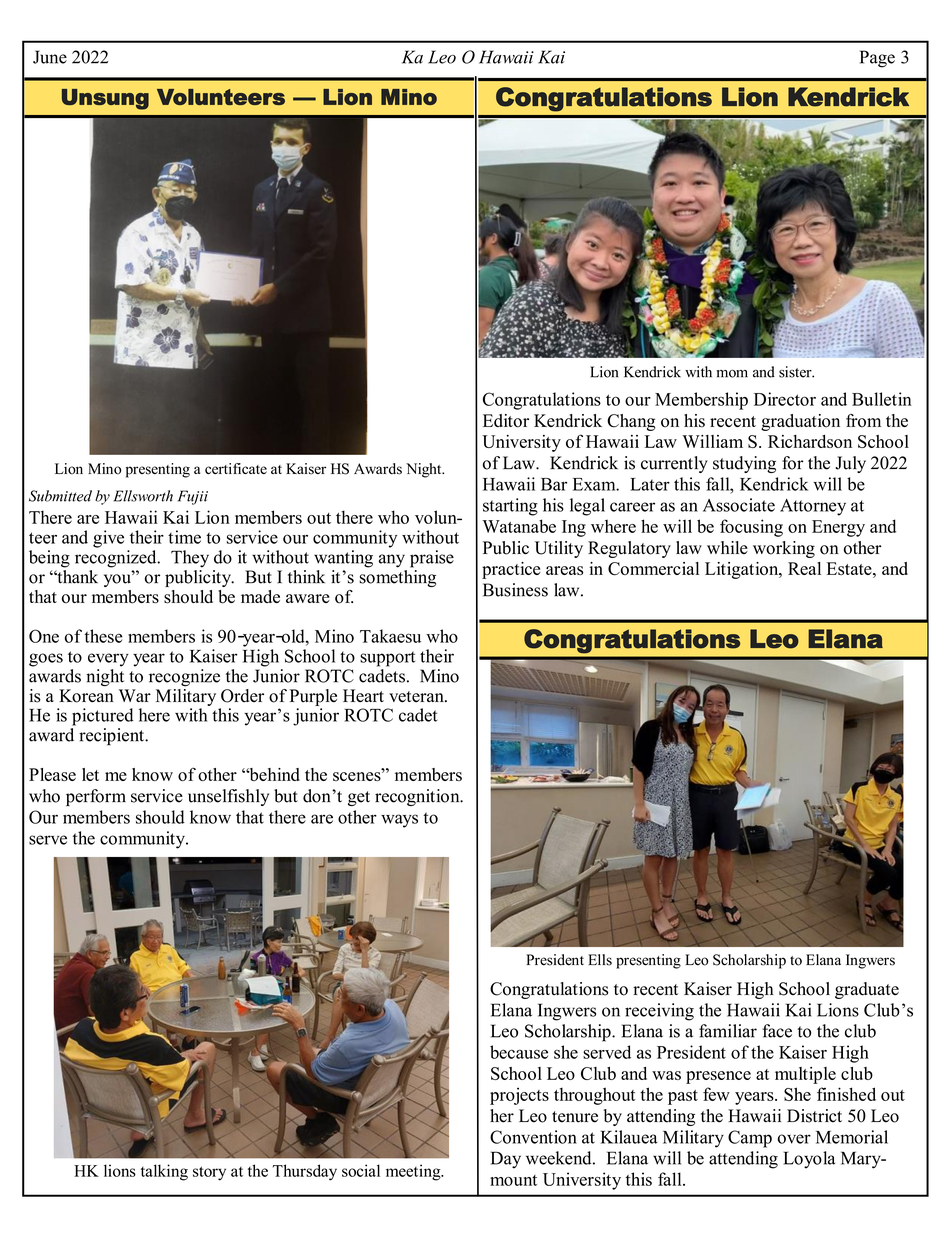  Describe the element at coordinates (96, 797) in the screenshot. I see `perform` at that location.
